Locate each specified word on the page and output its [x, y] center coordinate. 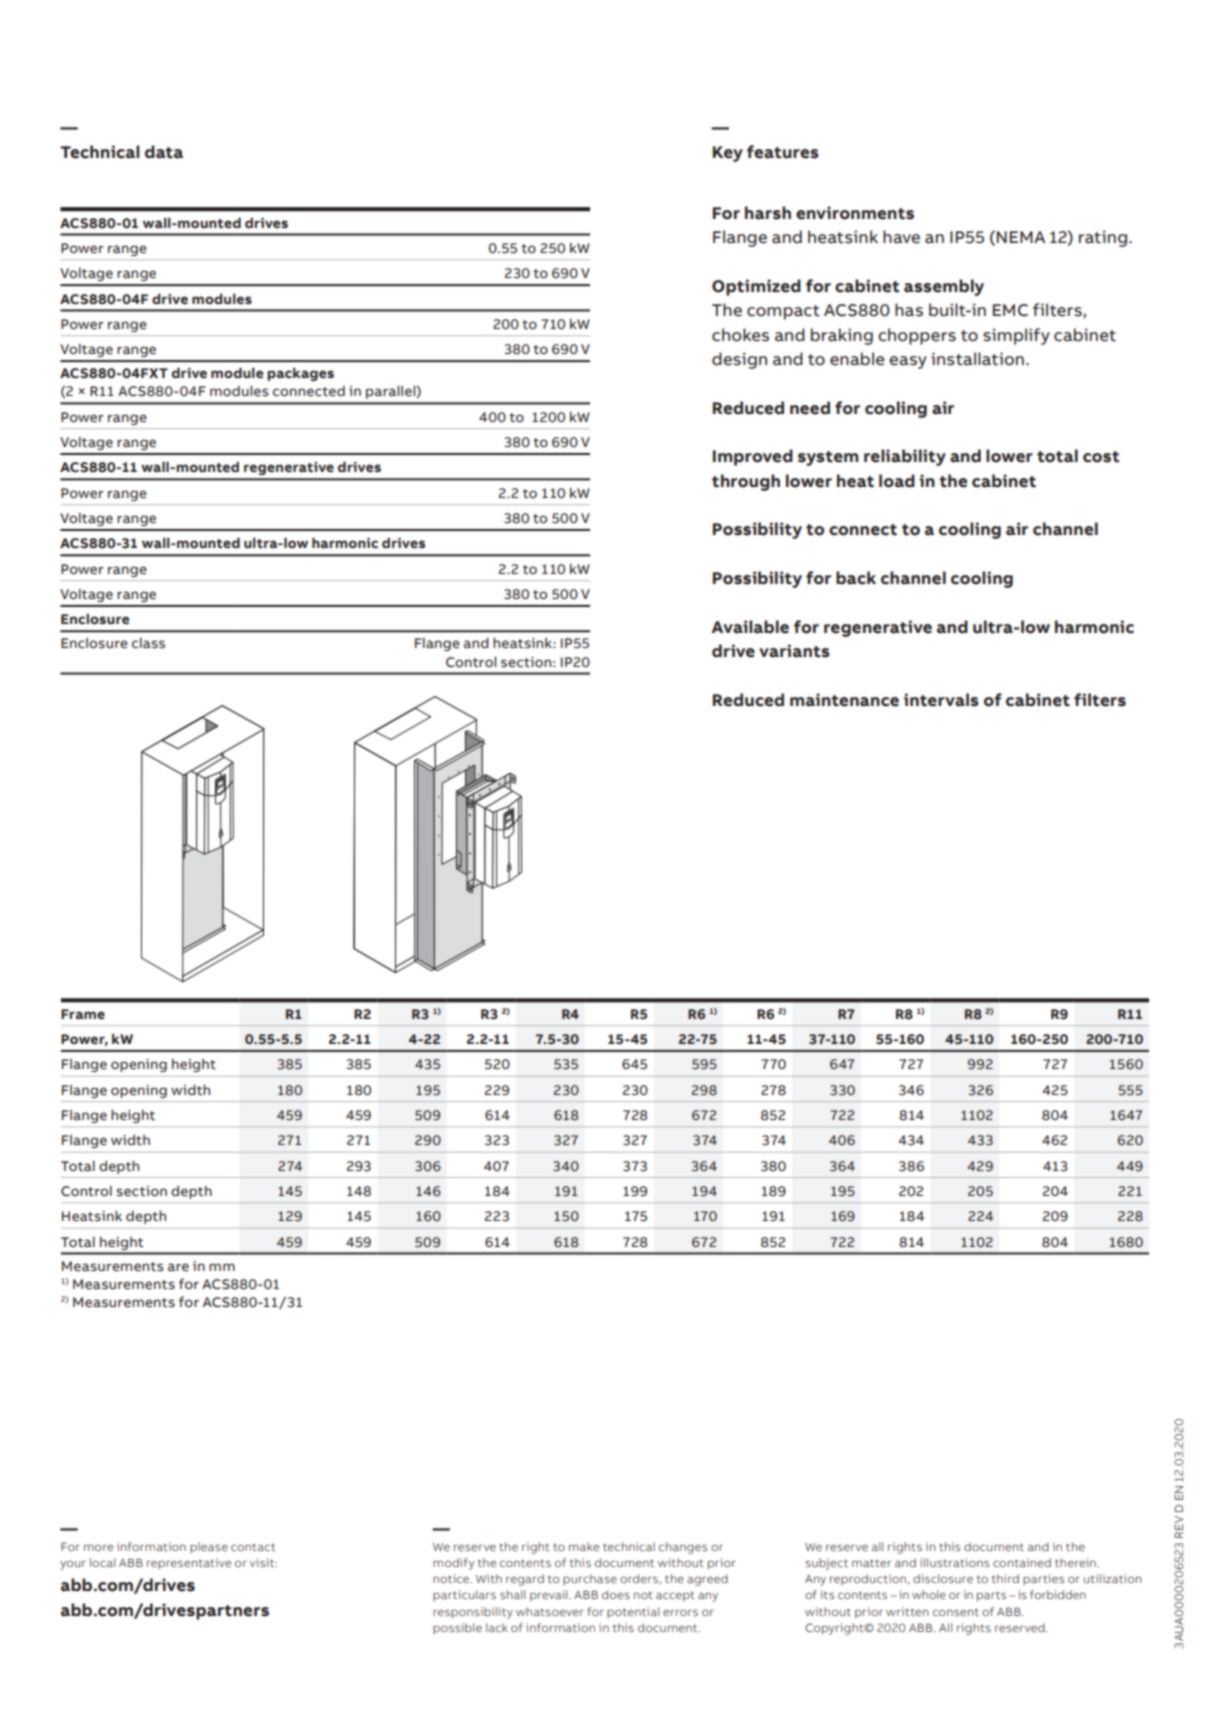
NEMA [1021, 237]
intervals [941, 700]
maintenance [844, 700]
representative [189, 1563]
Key [728, 154]
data [164, 152]
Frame [83, 1014]
